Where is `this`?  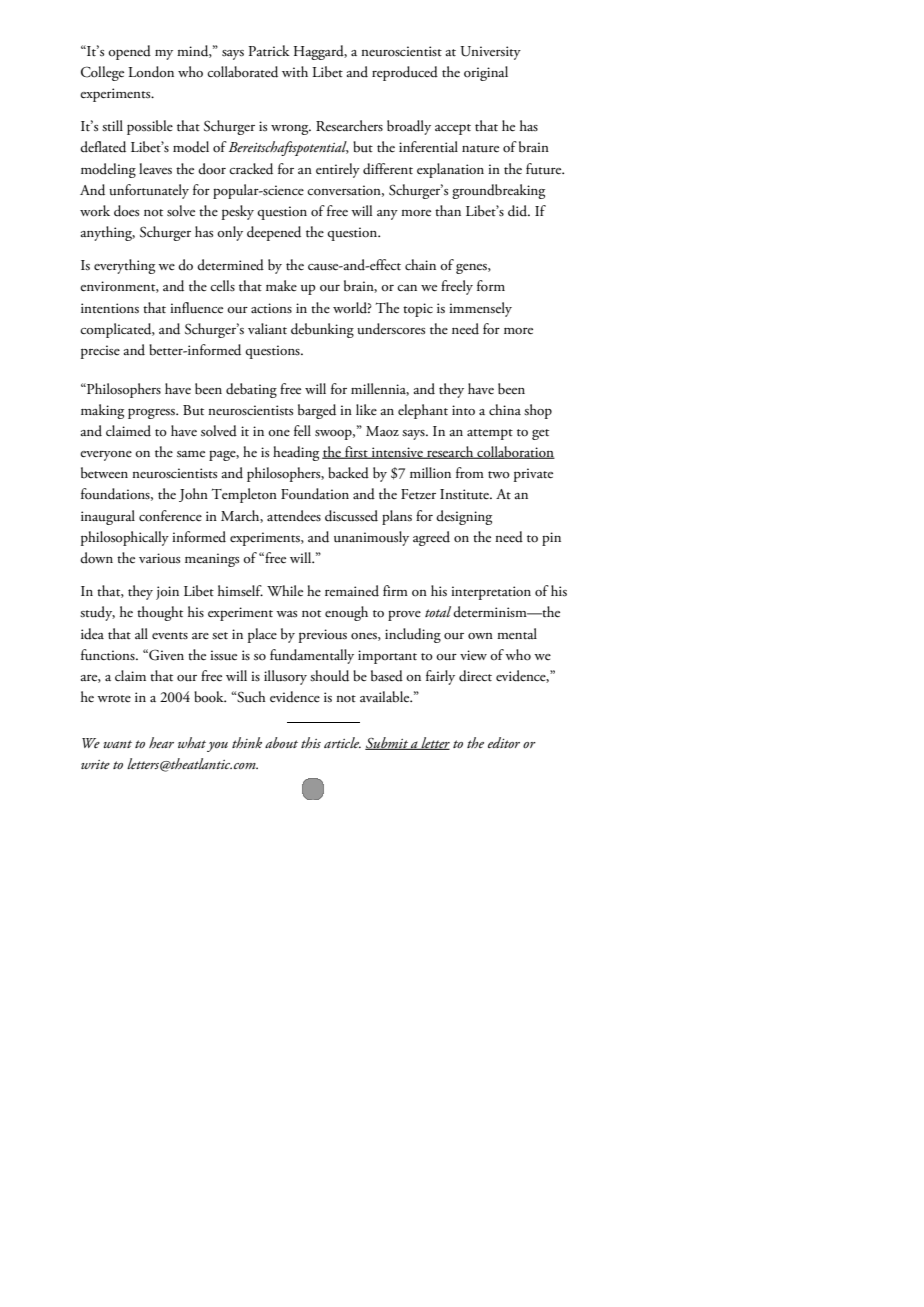 this is located at coordinates (311, 742).
